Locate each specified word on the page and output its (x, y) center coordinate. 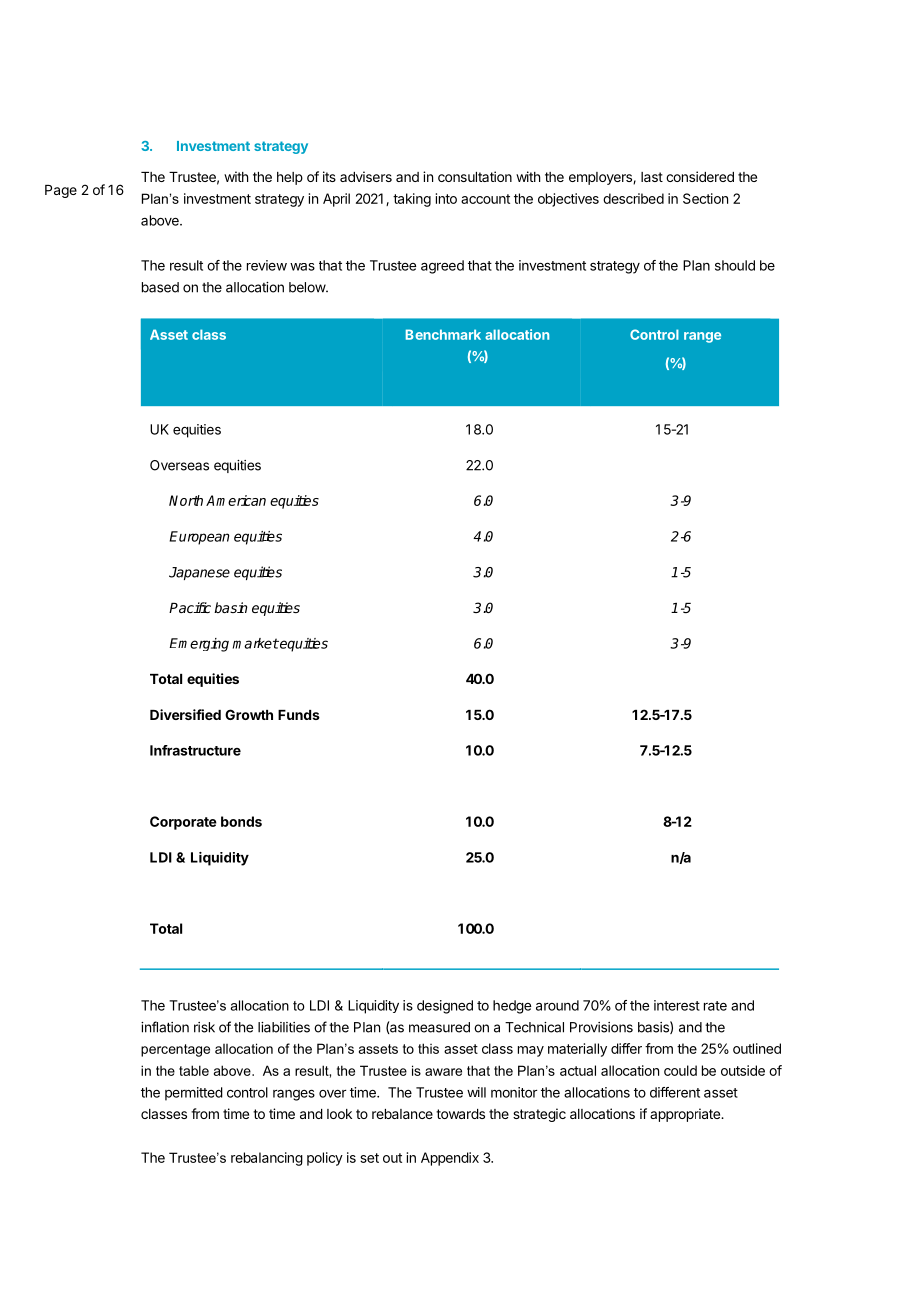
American (236, 500)
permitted (194, 1094)
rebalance (402, 1114)
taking (412, 200)
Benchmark (443, 334)
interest (677, 1005)
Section (705, 198)
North (186, 500)
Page (61, 191)
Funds (299, 715)
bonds (241, 821)
